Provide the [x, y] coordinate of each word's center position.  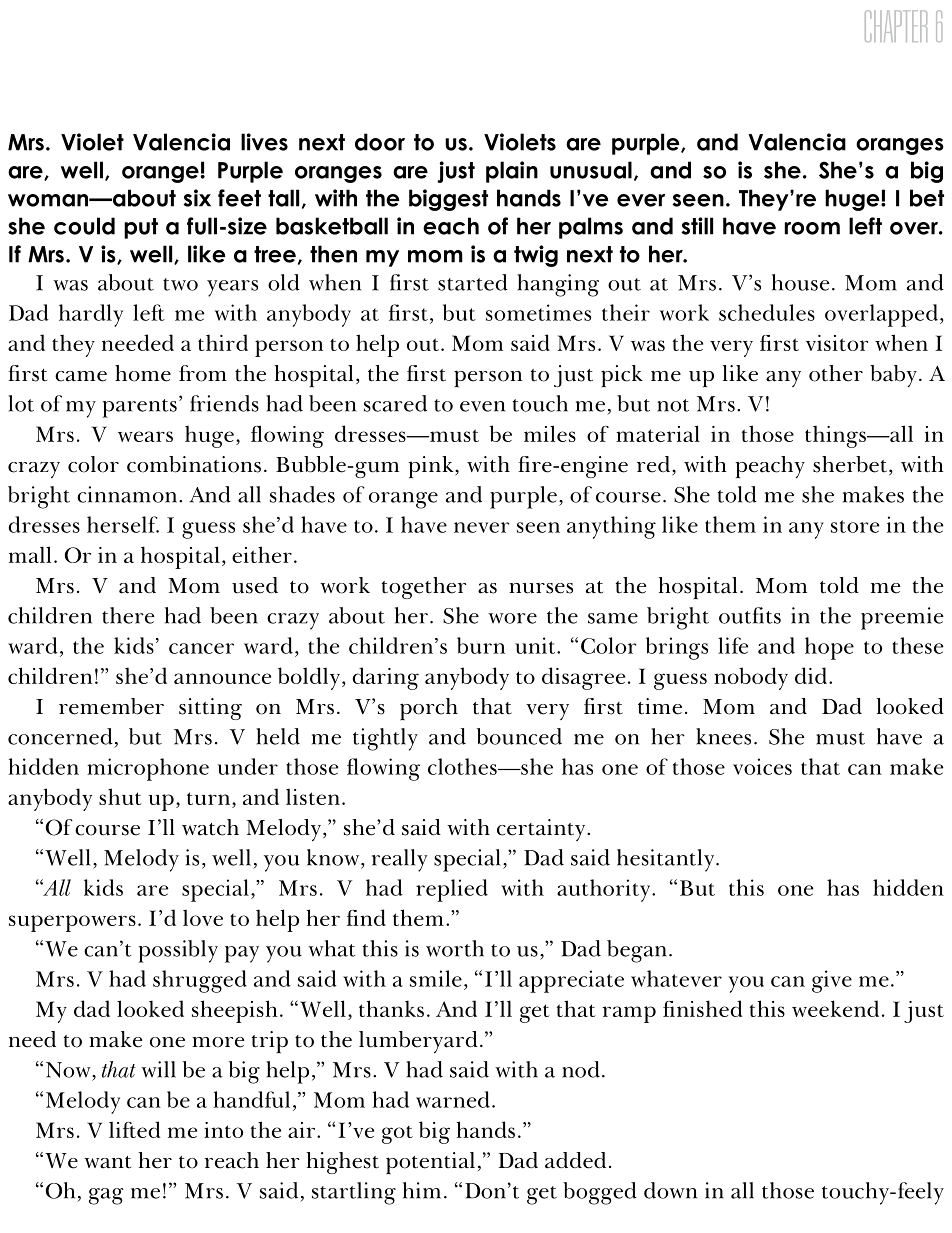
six [197, 198]
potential [430, 1163]
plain [512, 172]
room [812, 228]
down [670, 1190]
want [107, 1162]
